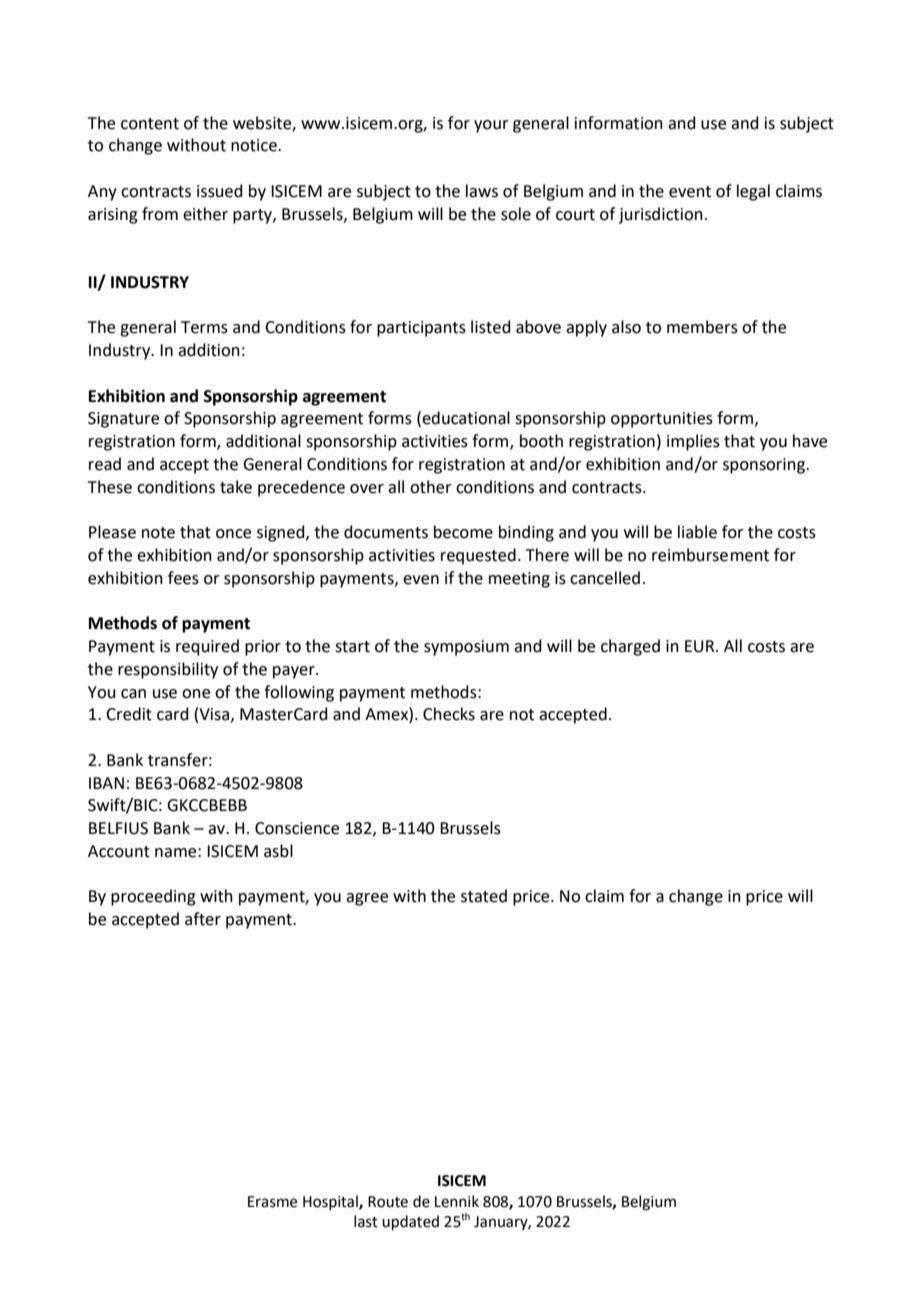  What do you see at coordinates (701, 646) in the screenshot?
I see `EUR` at bounding box center [701, 646].
